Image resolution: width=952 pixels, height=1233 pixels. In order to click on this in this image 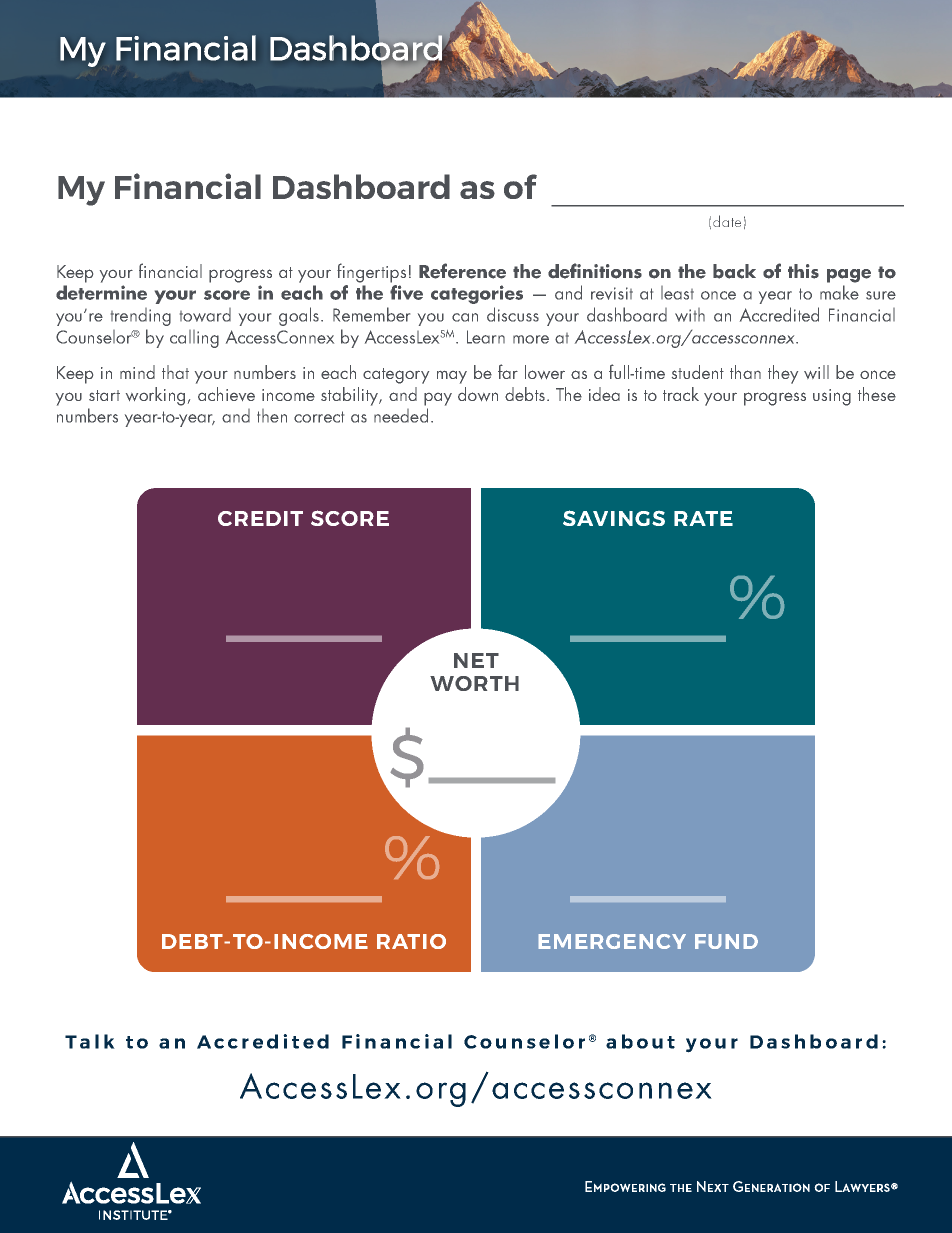, I will do `click(803, 271)`.
